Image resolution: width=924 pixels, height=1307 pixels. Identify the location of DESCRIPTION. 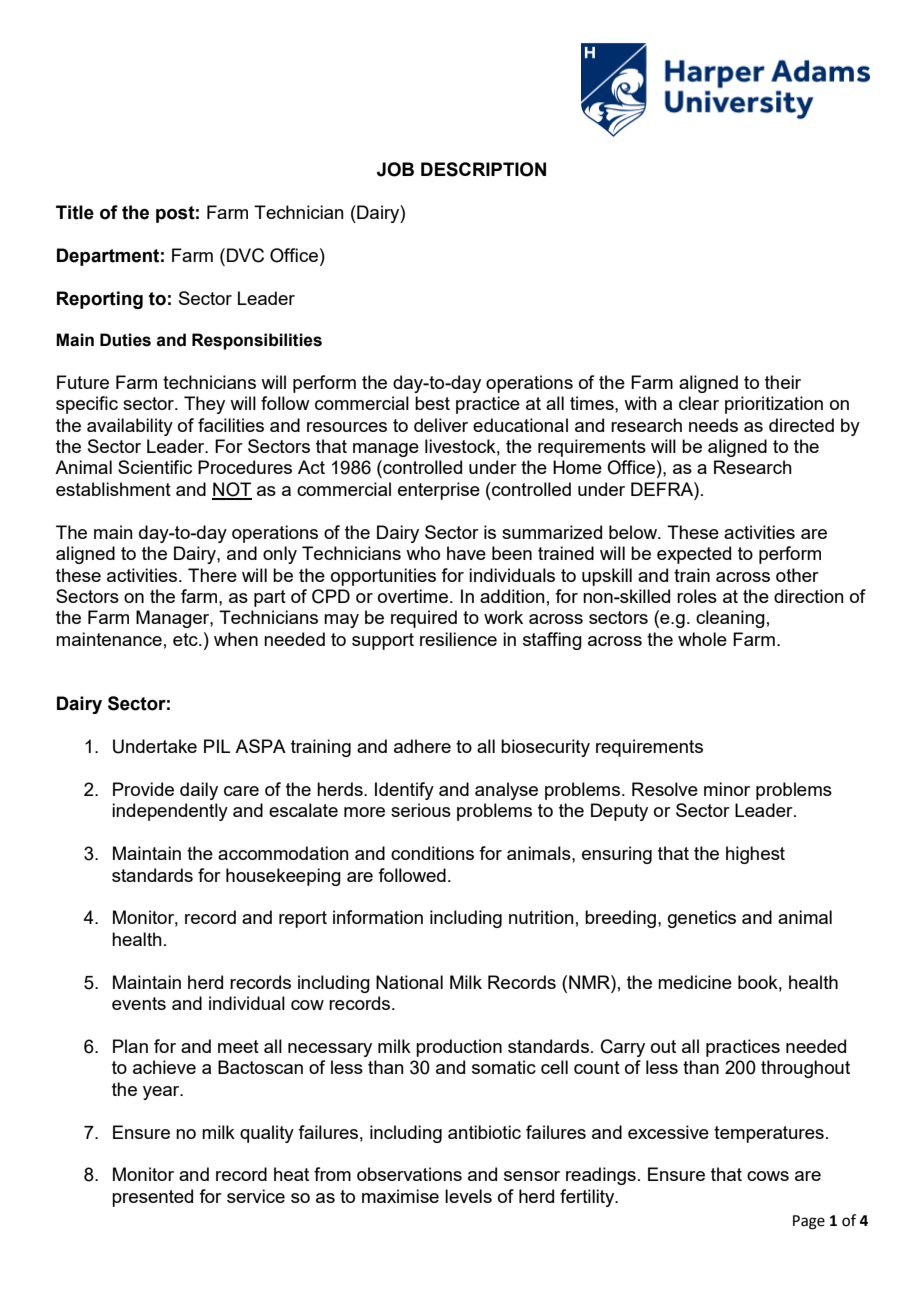
(483, 169).
